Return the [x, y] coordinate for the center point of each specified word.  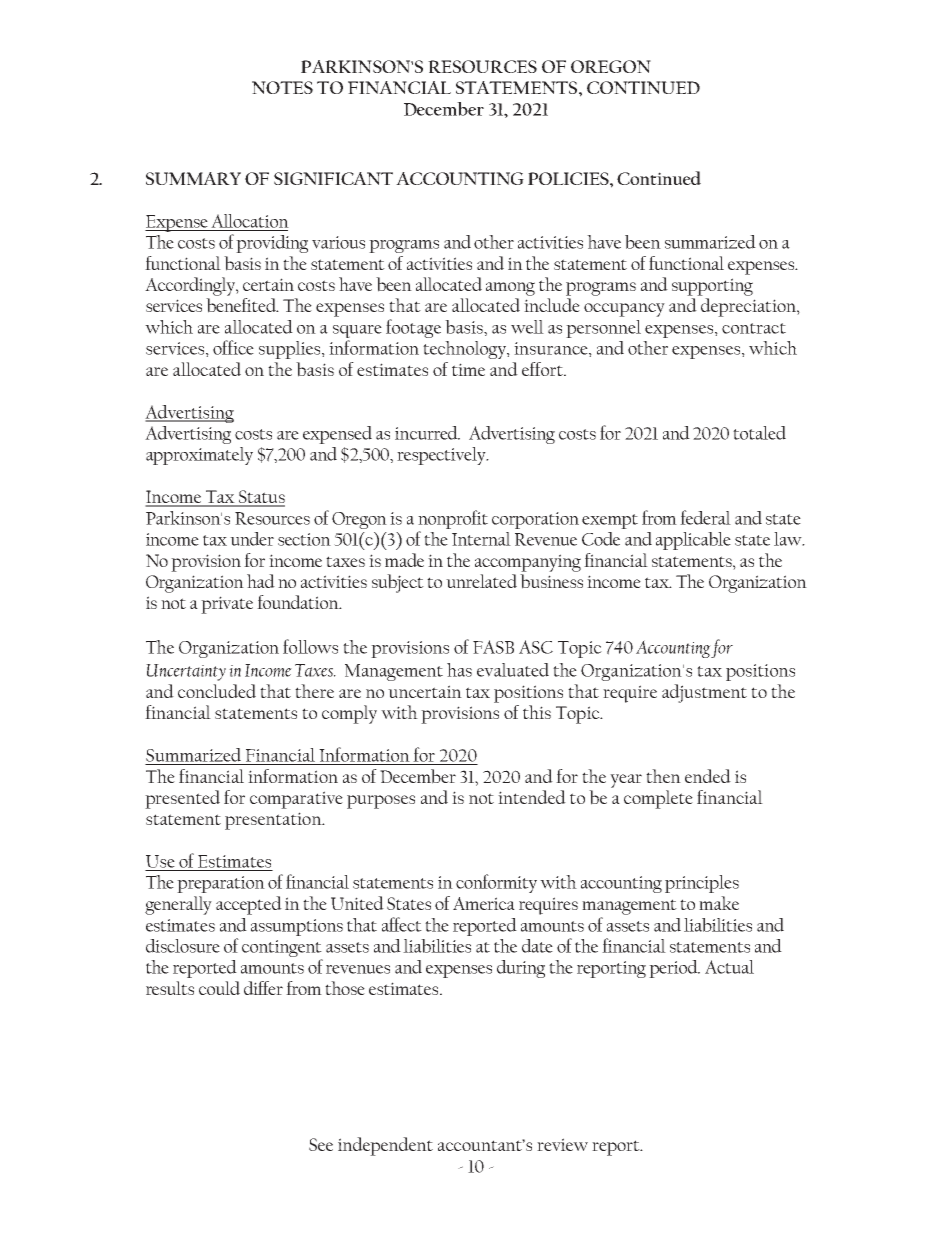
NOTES [282, 87]
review [562, 1144]
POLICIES [569, 178]
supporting [712, 287]
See [321, 1144]
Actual [729, 967]
